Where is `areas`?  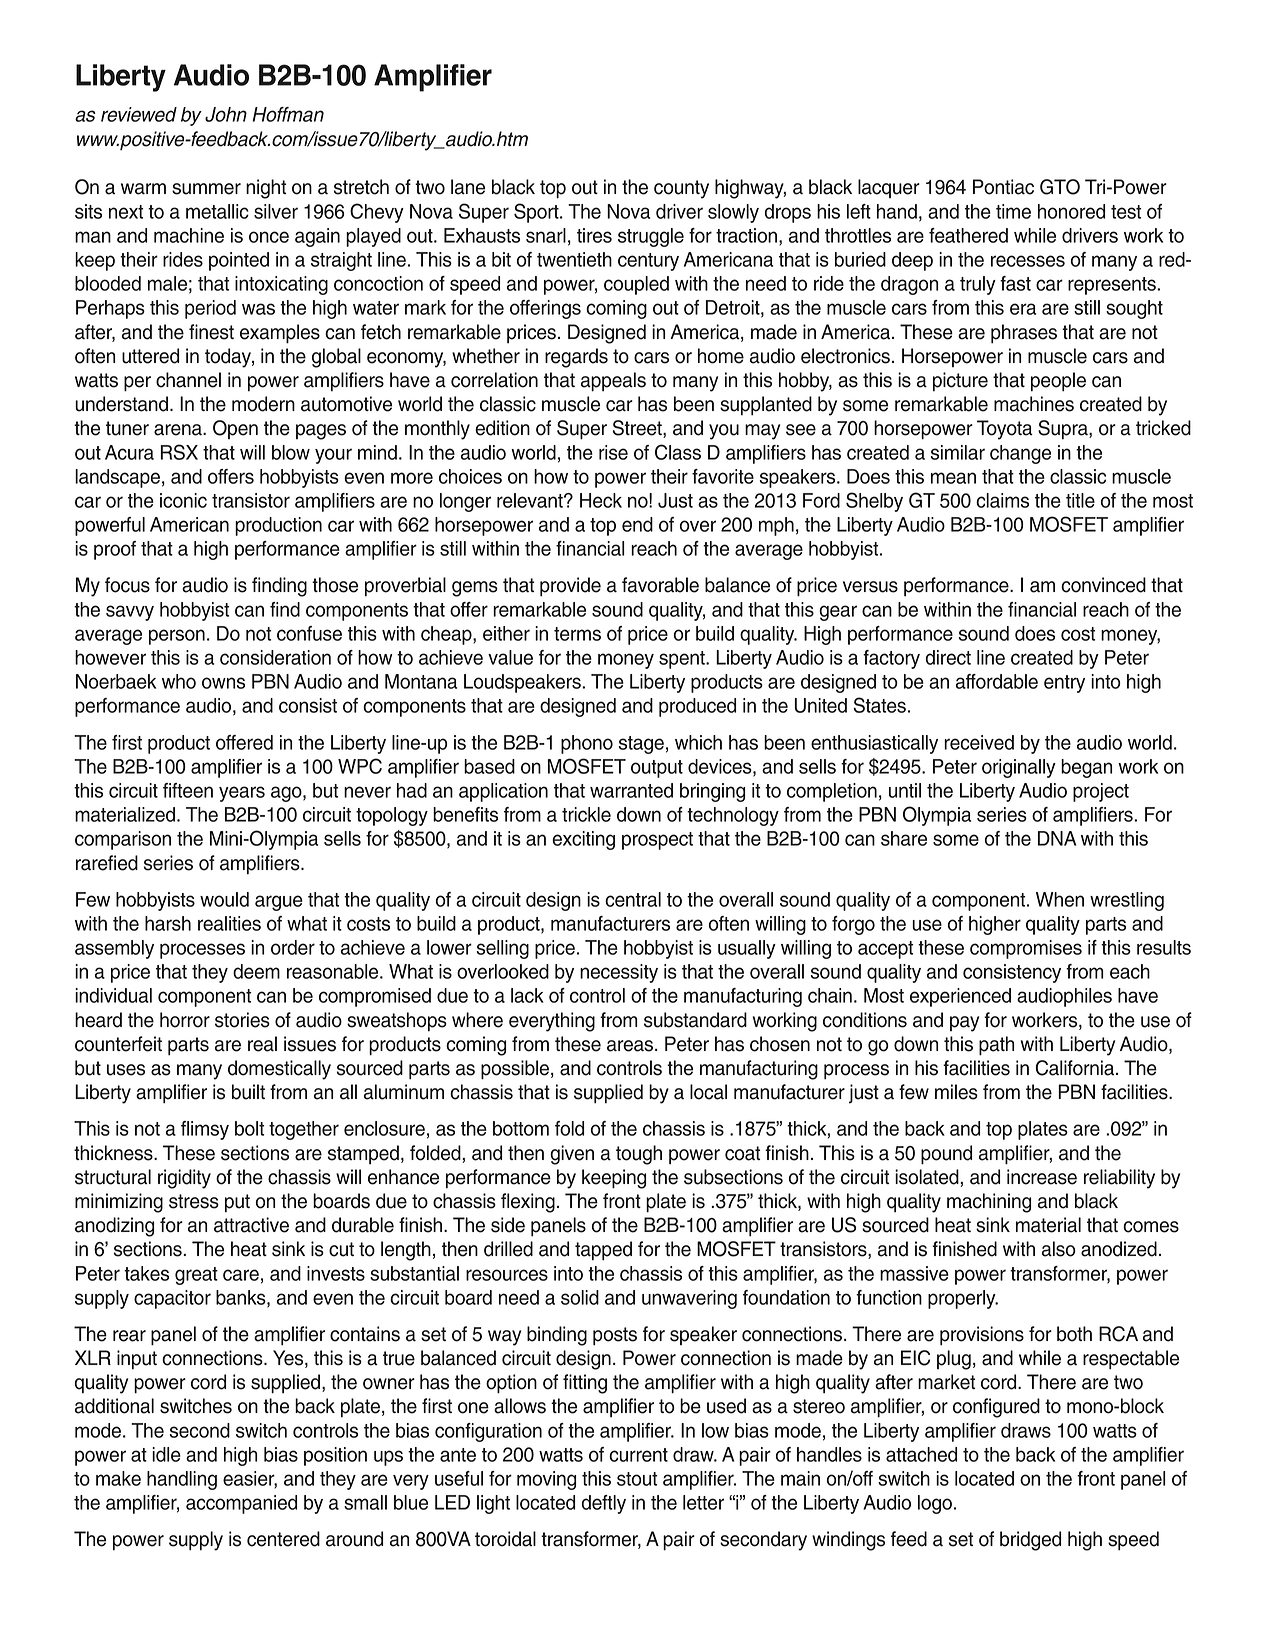 areas is located at coordinates (630, 1046).
